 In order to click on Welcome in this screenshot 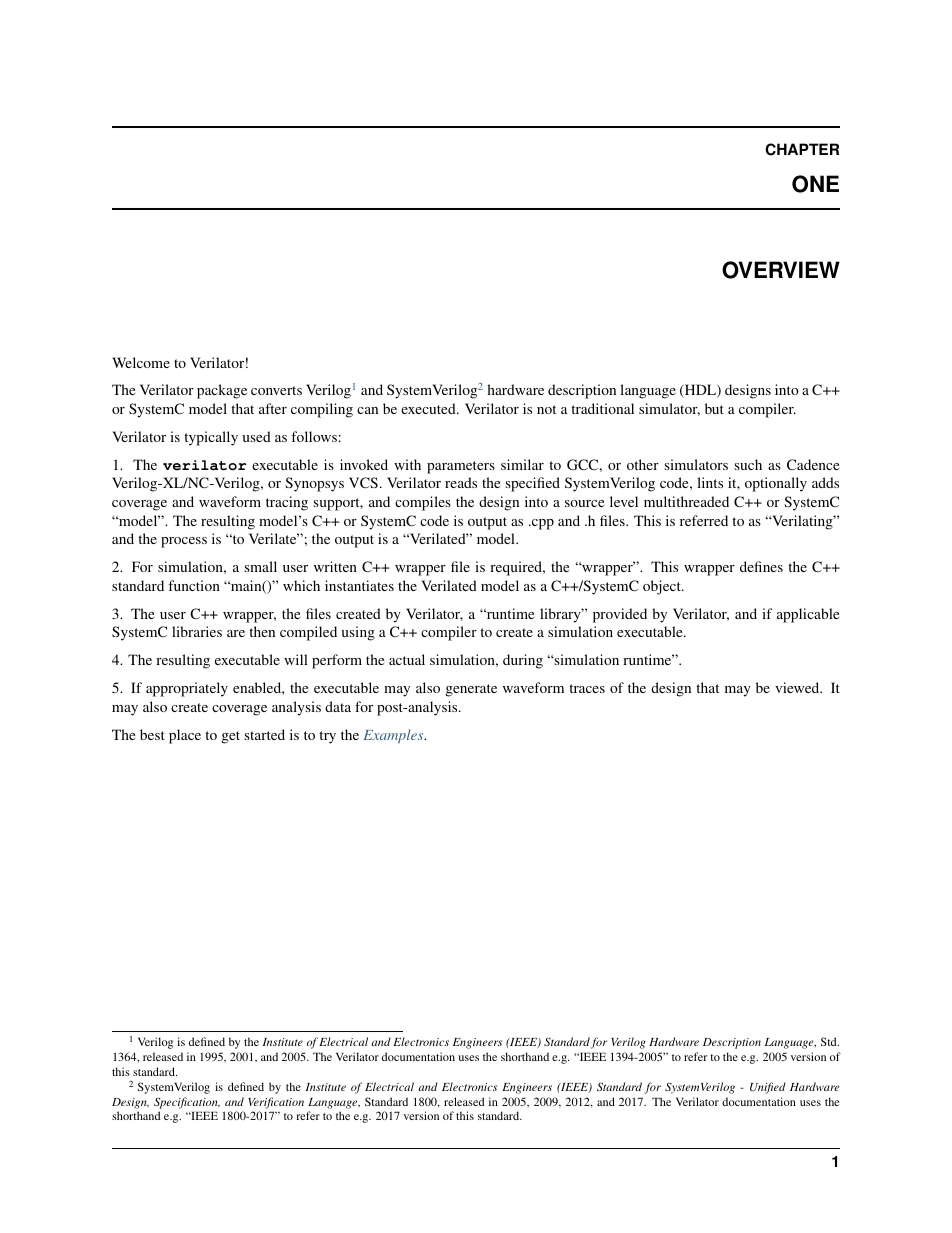, I will do `click(141, 362)`.
